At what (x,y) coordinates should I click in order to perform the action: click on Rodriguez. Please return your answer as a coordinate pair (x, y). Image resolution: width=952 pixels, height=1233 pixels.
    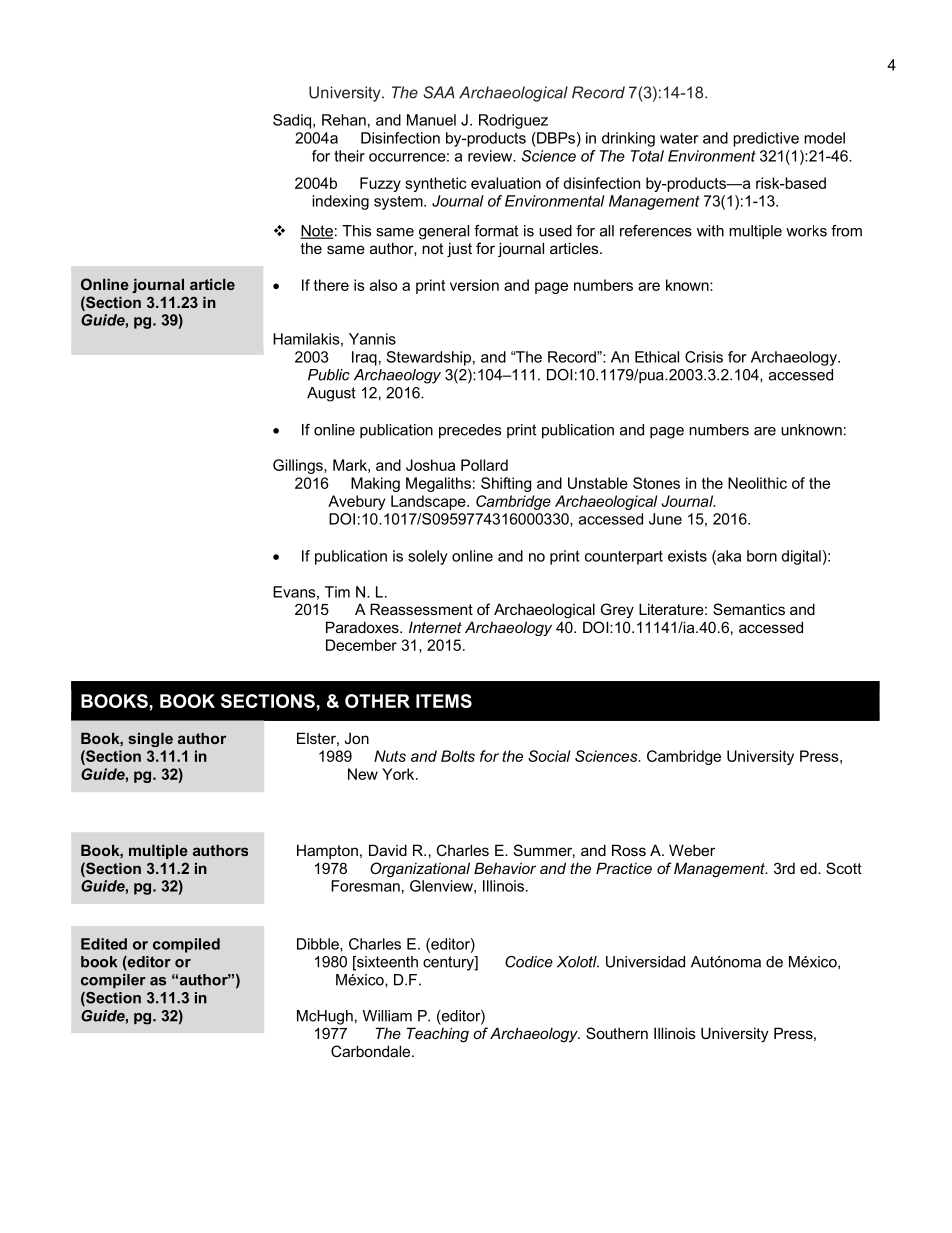
    Looking at the image, I should click on (513, 121).
